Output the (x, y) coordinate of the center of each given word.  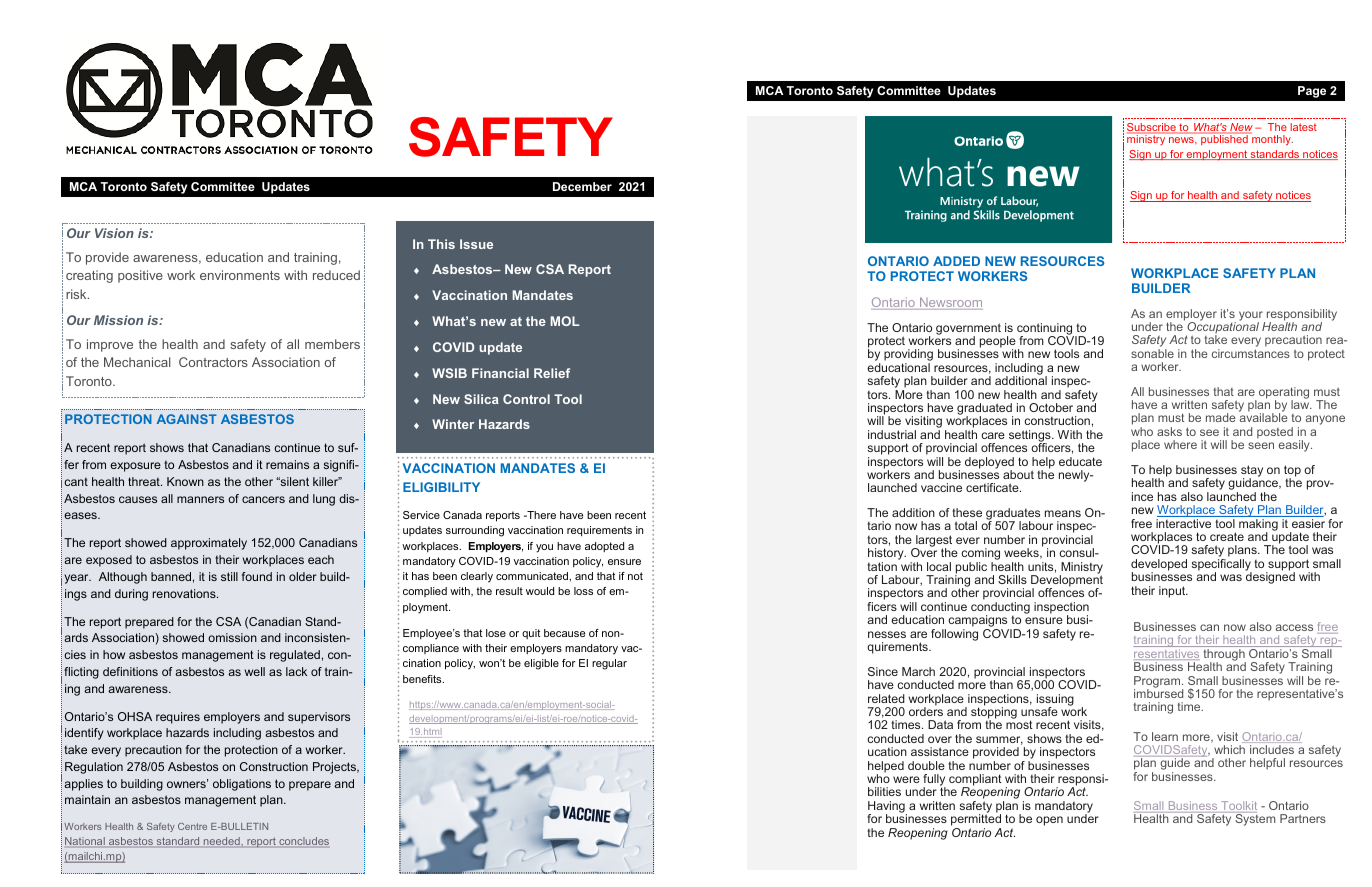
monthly (1271, 139)
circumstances (1251, 353)
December (582, 186)
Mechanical (137, 362)
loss (583, 591)
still (229, 576)
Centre (192, 826)
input (1173, 592)
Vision (114, 233)
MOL (565, 321)
